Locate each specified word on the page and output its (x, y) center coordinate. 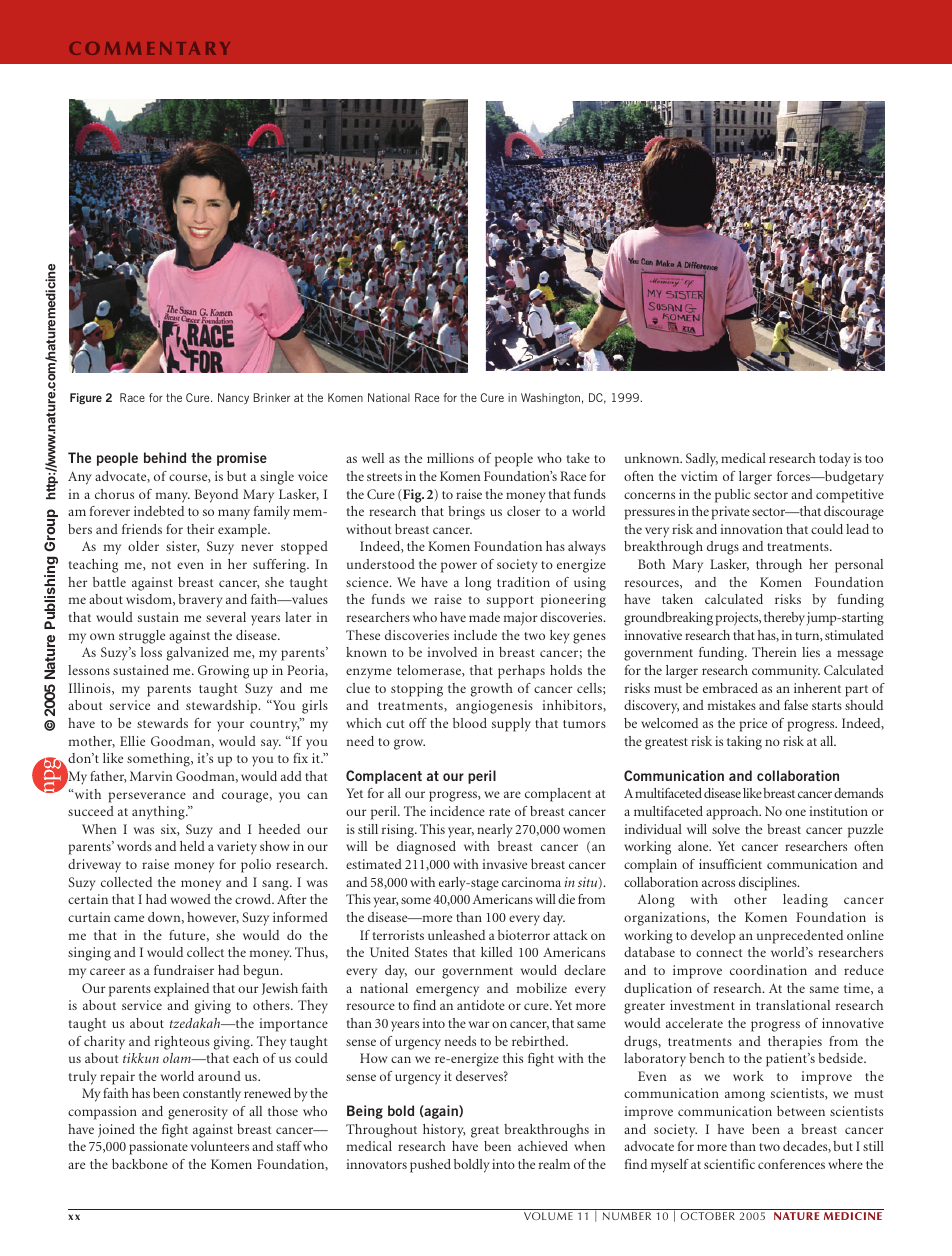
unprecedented (800, 937)
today (834, 460)
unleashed (456, 935)
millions (450, 458)
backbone (140, 1164)
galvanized (198, 654)
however (213, 918)
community (786, 672)
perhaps (521, 672)
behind (165, 457)
